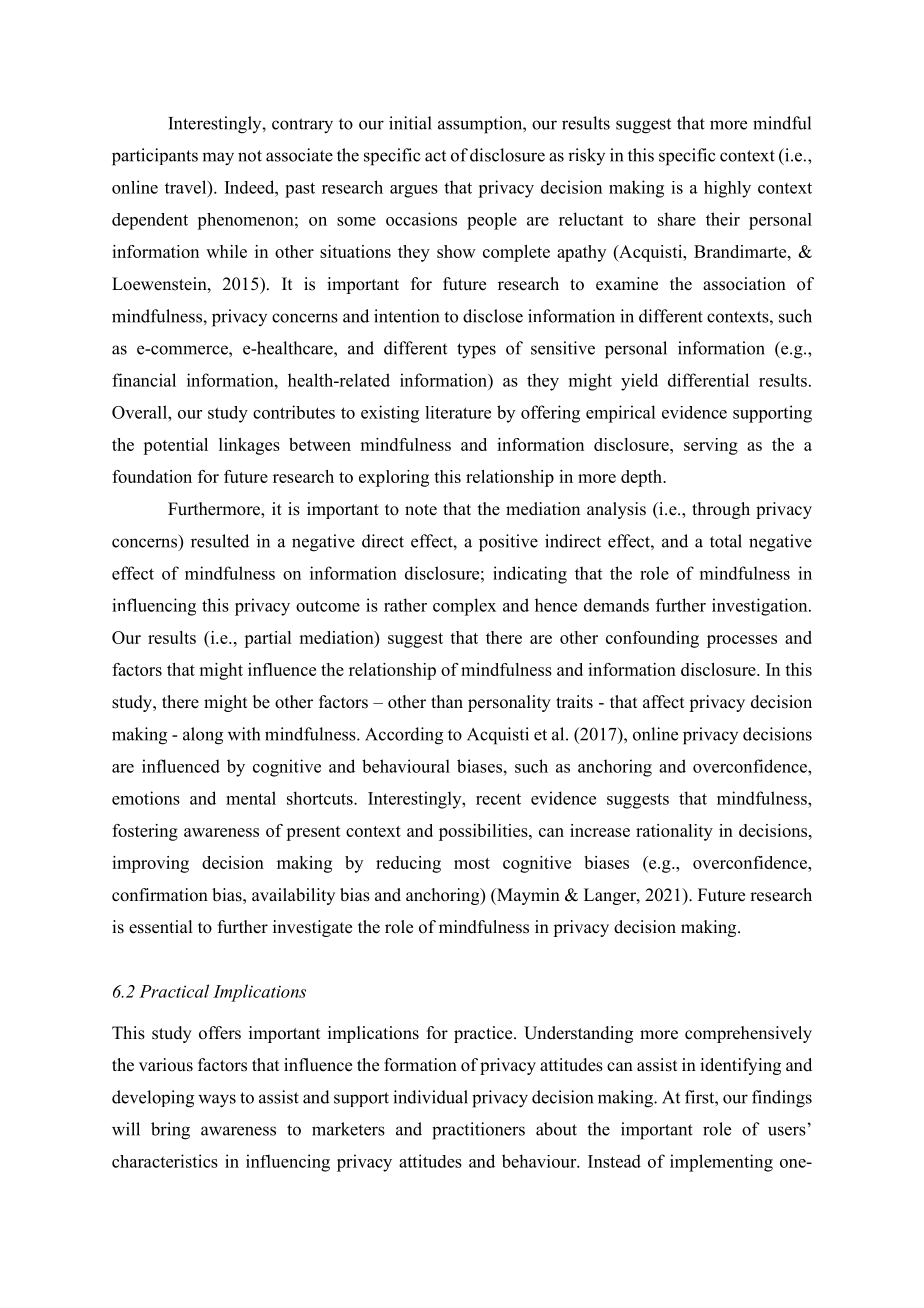 The width and height of the page is (924, 1308). What do you see at coordinates (160, 927) in the page?
I see `essential` at bounding box center [160, 927].
